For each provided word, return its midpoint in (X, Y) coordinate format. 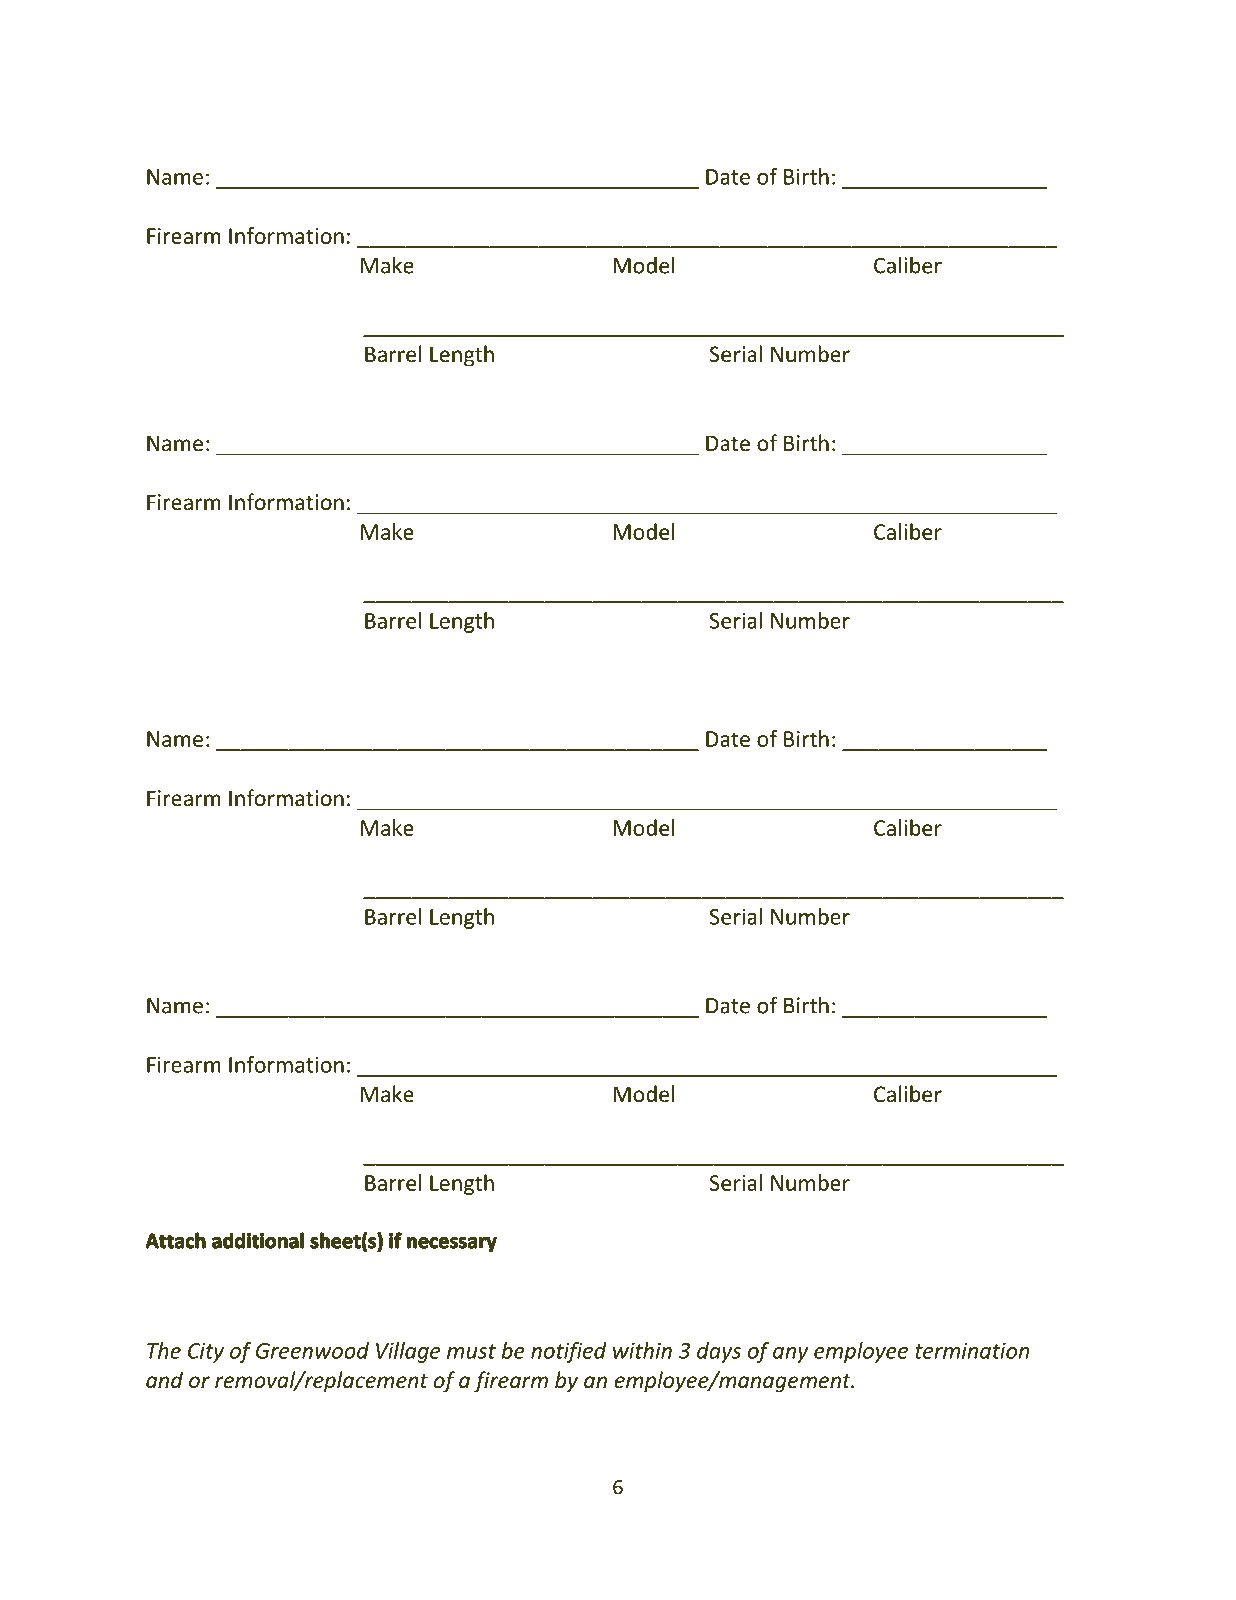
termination (972, 1351)
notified (568, 1352)
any (790, 1355)
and (164, 1379)
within (642, 1350)
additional (258, 1240)
